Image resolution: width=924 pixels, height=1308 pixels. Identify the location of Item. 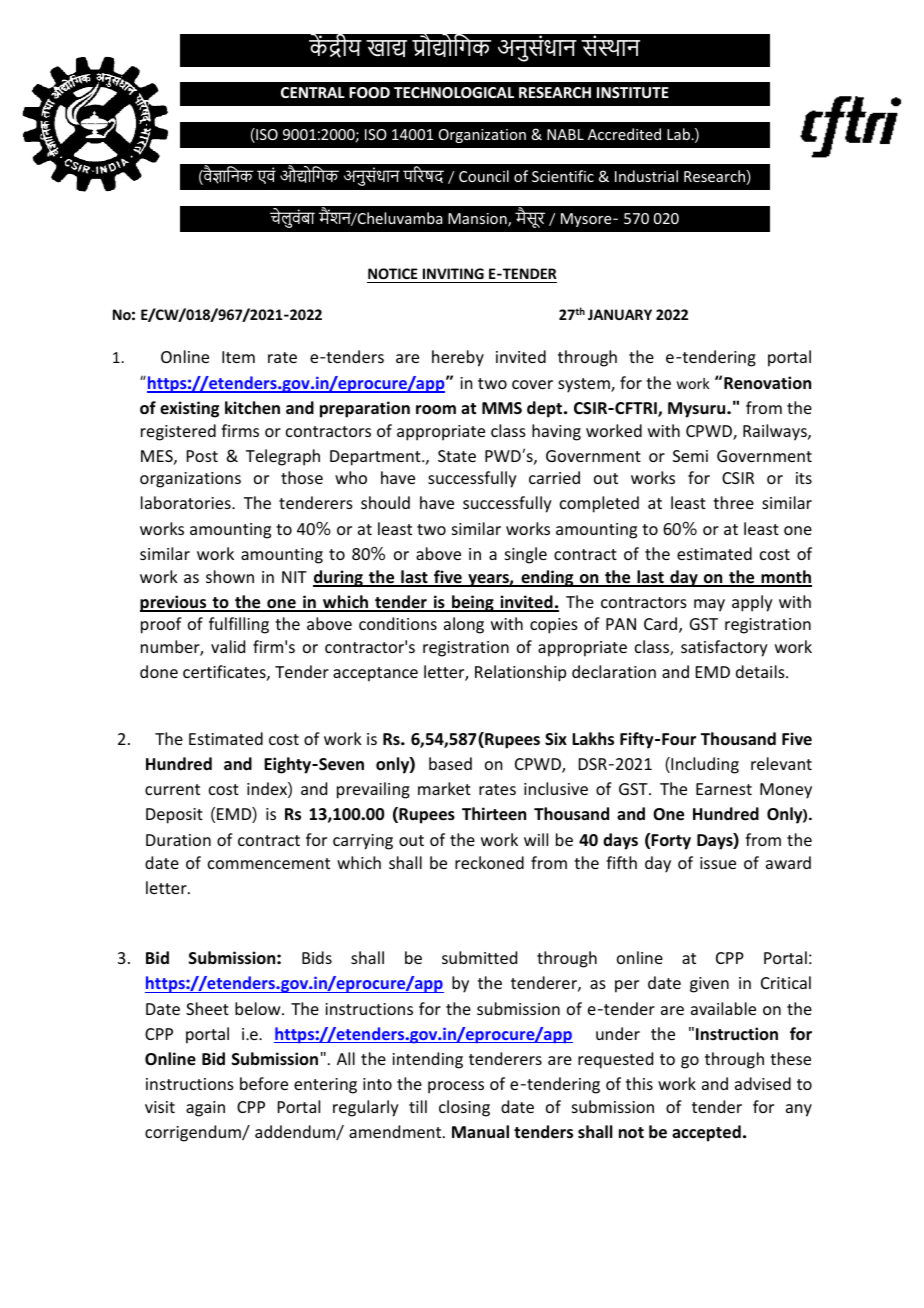
(238, 357).
